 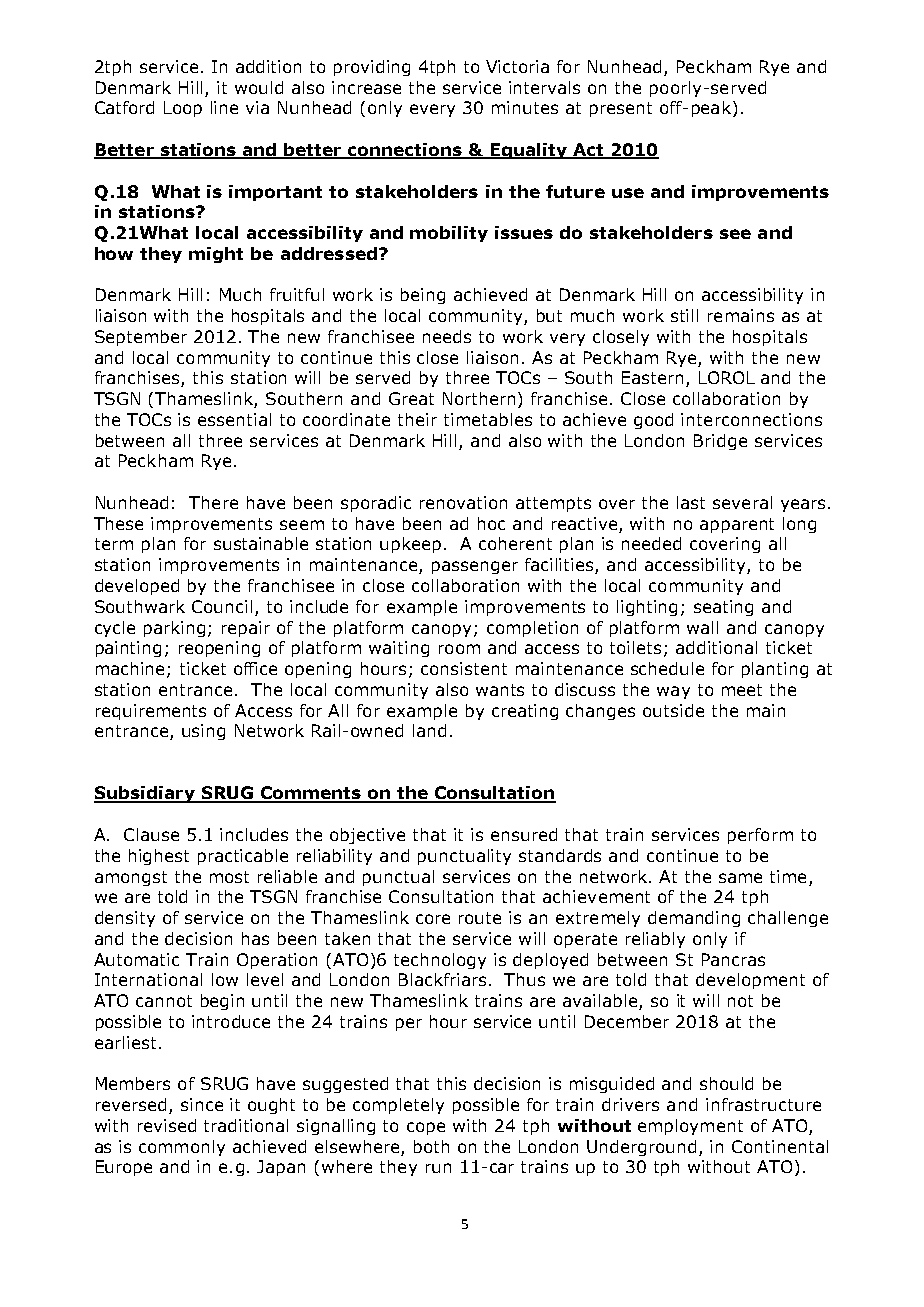 I want to click on present, so click(x=621, y=109).
